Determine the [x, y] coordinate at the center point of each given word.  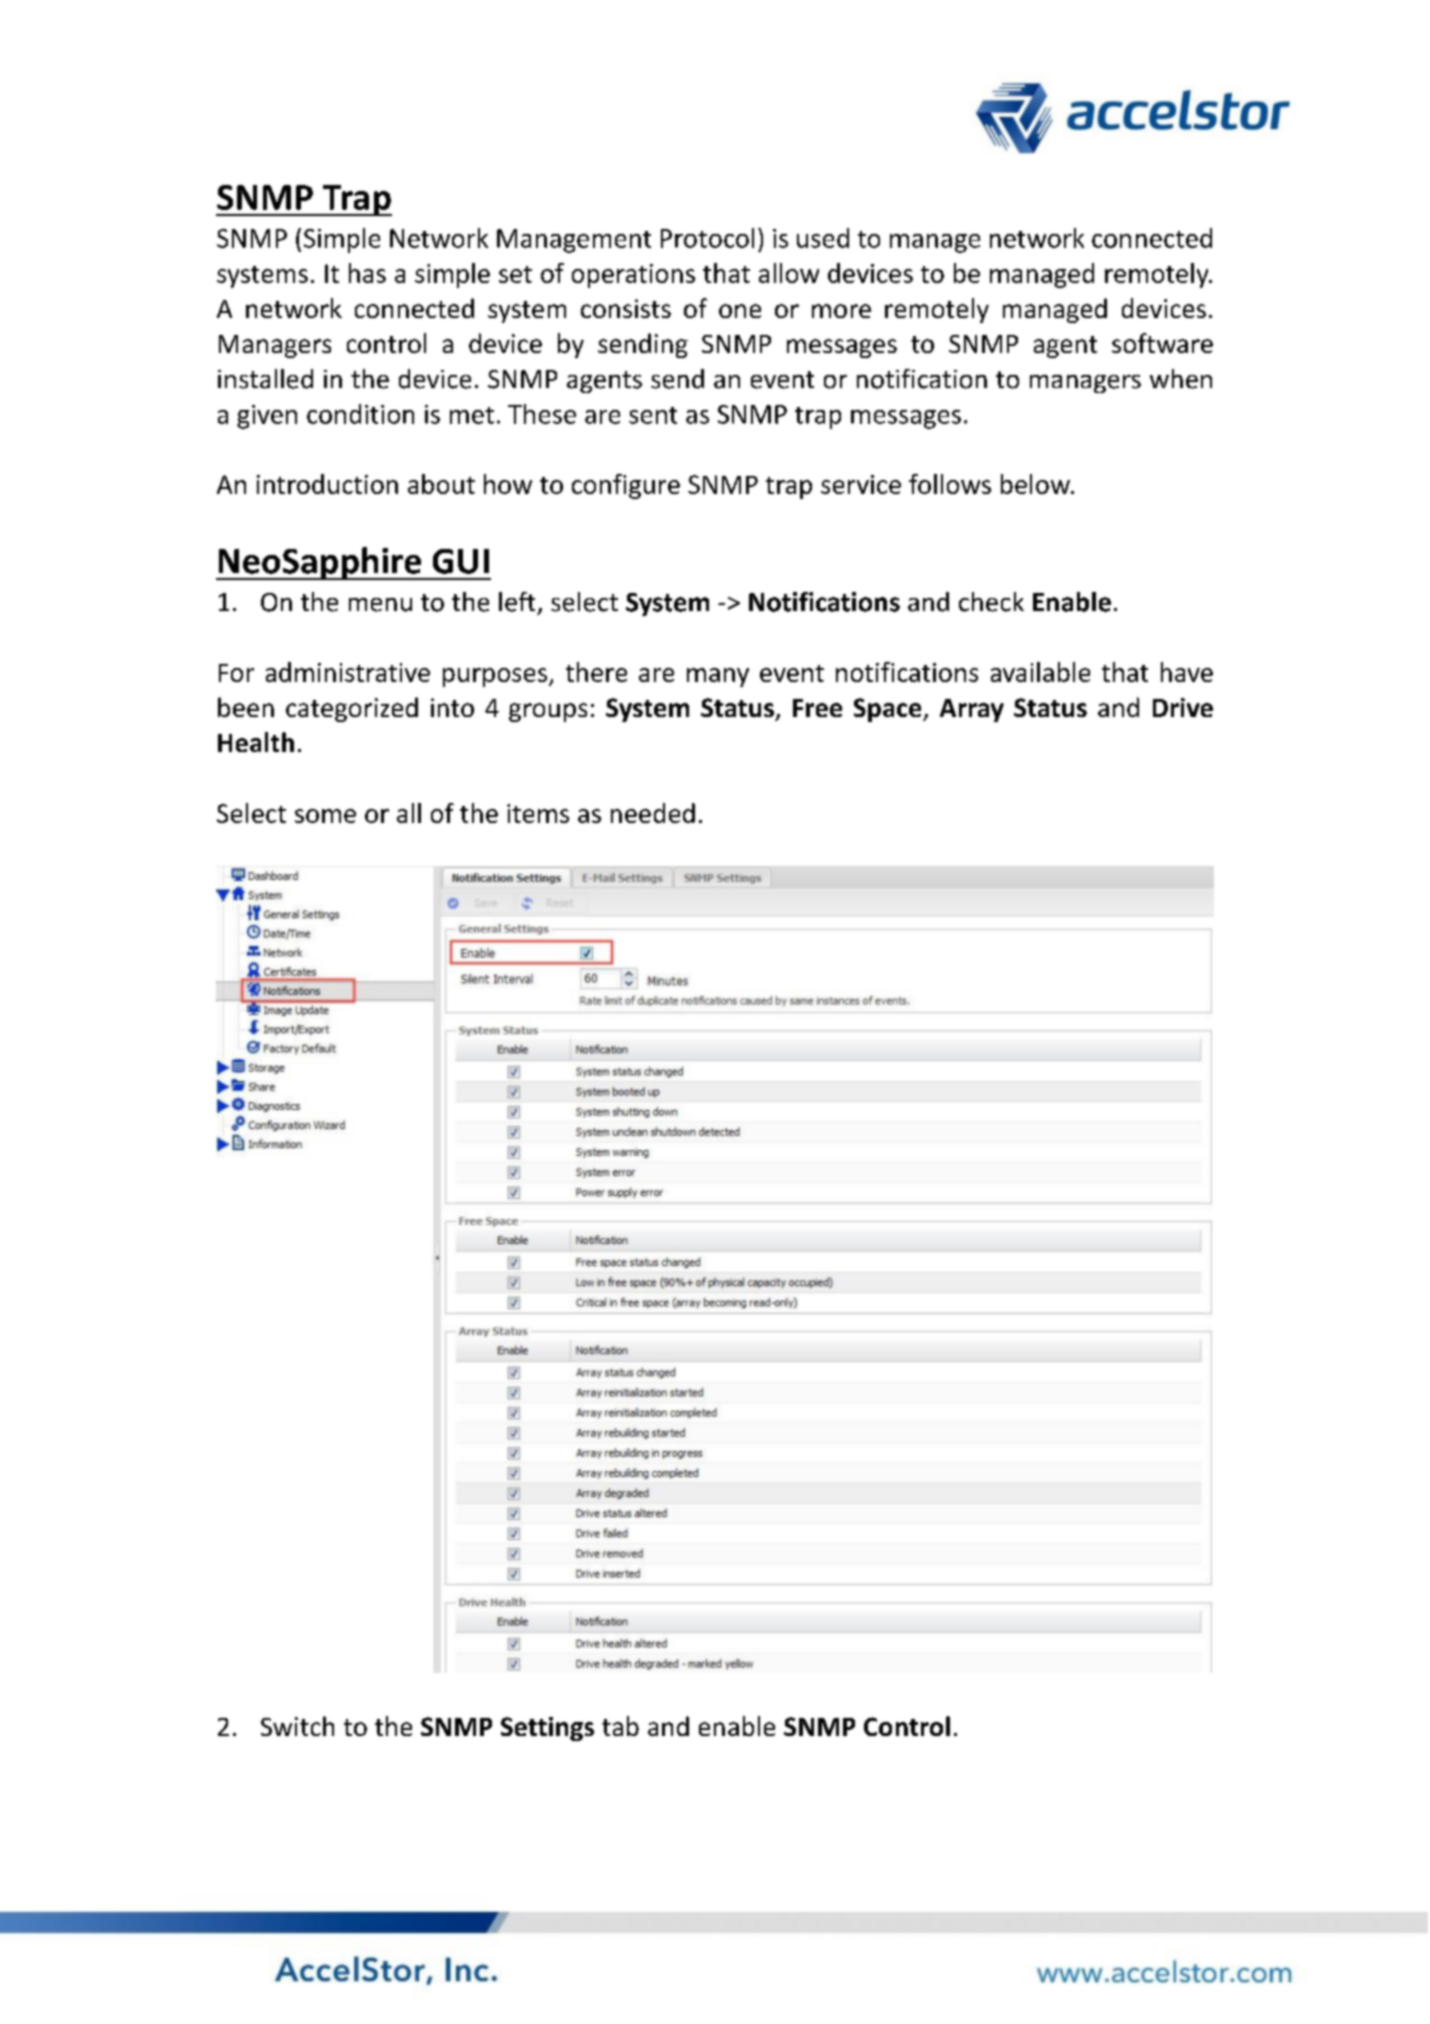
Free [817, 708]
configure [626, 486]
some [325, 816]
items [538, 813]
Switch [297, 1726]
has [367, 273]
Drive [1183, 707]
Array [972, 710]
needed [653, 813]
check [991, 602]
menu [380, 605]
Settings [547, 1729]
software [1162, 343]
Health [256, 742]
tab [620, 1726]
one [740, 311]
